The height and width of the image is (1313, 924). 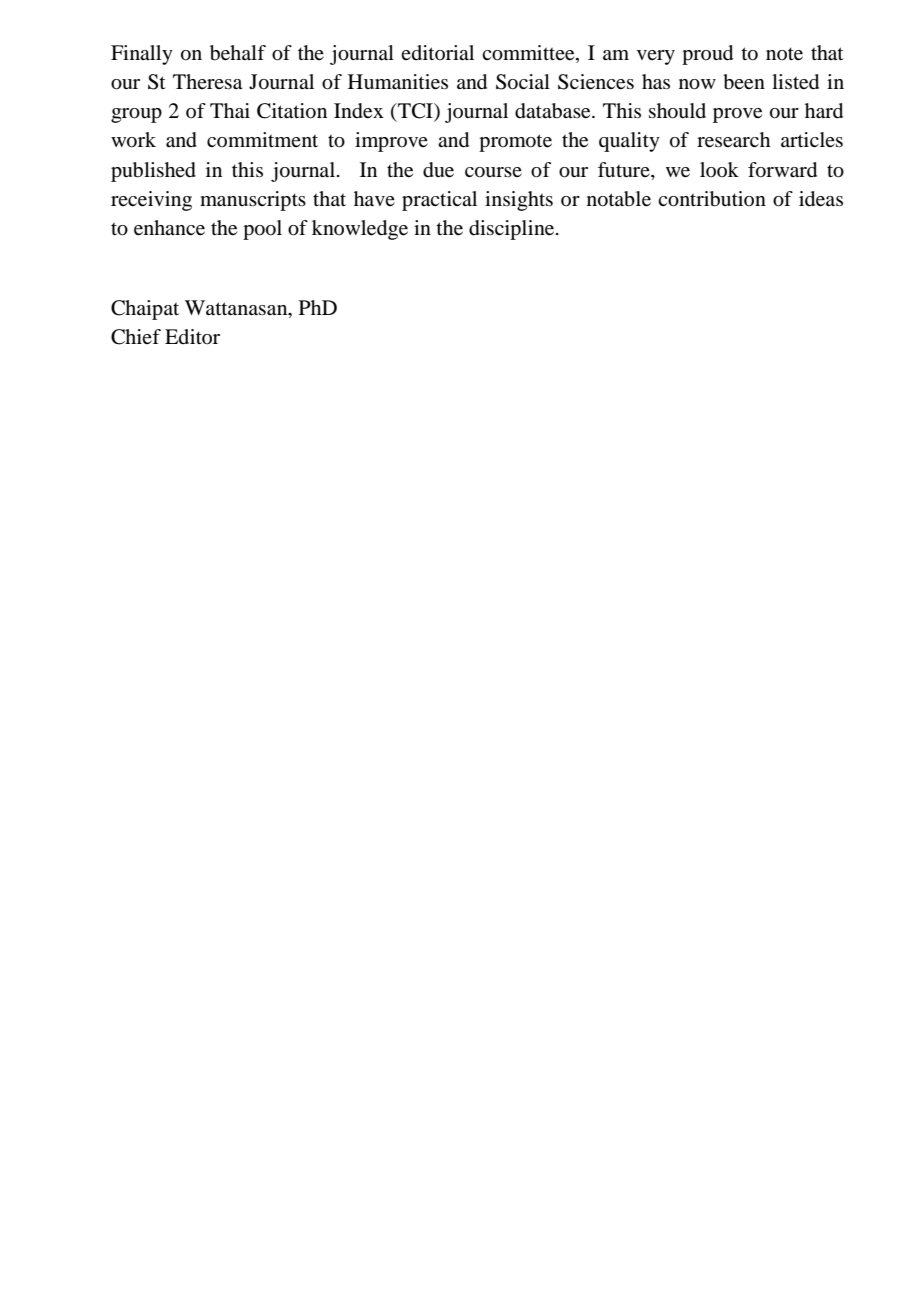 I want to click on Chief, so click(x=136, y=337).
